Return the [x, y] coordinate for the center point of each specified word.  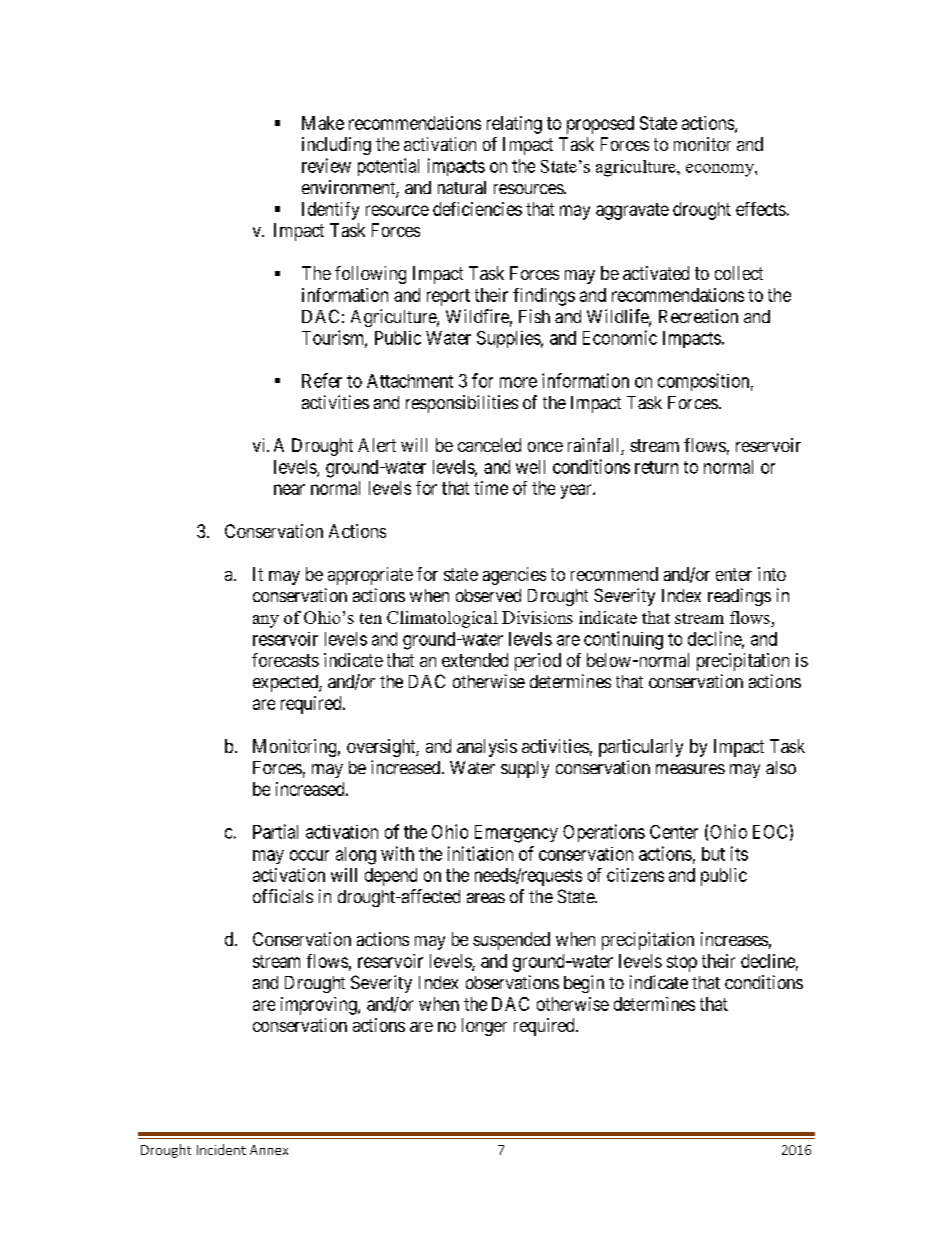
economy [721, 170]
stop [682, 963]
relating [514, 125]
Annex [269, 1150]
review [326, 165]
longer [484, 1027]
